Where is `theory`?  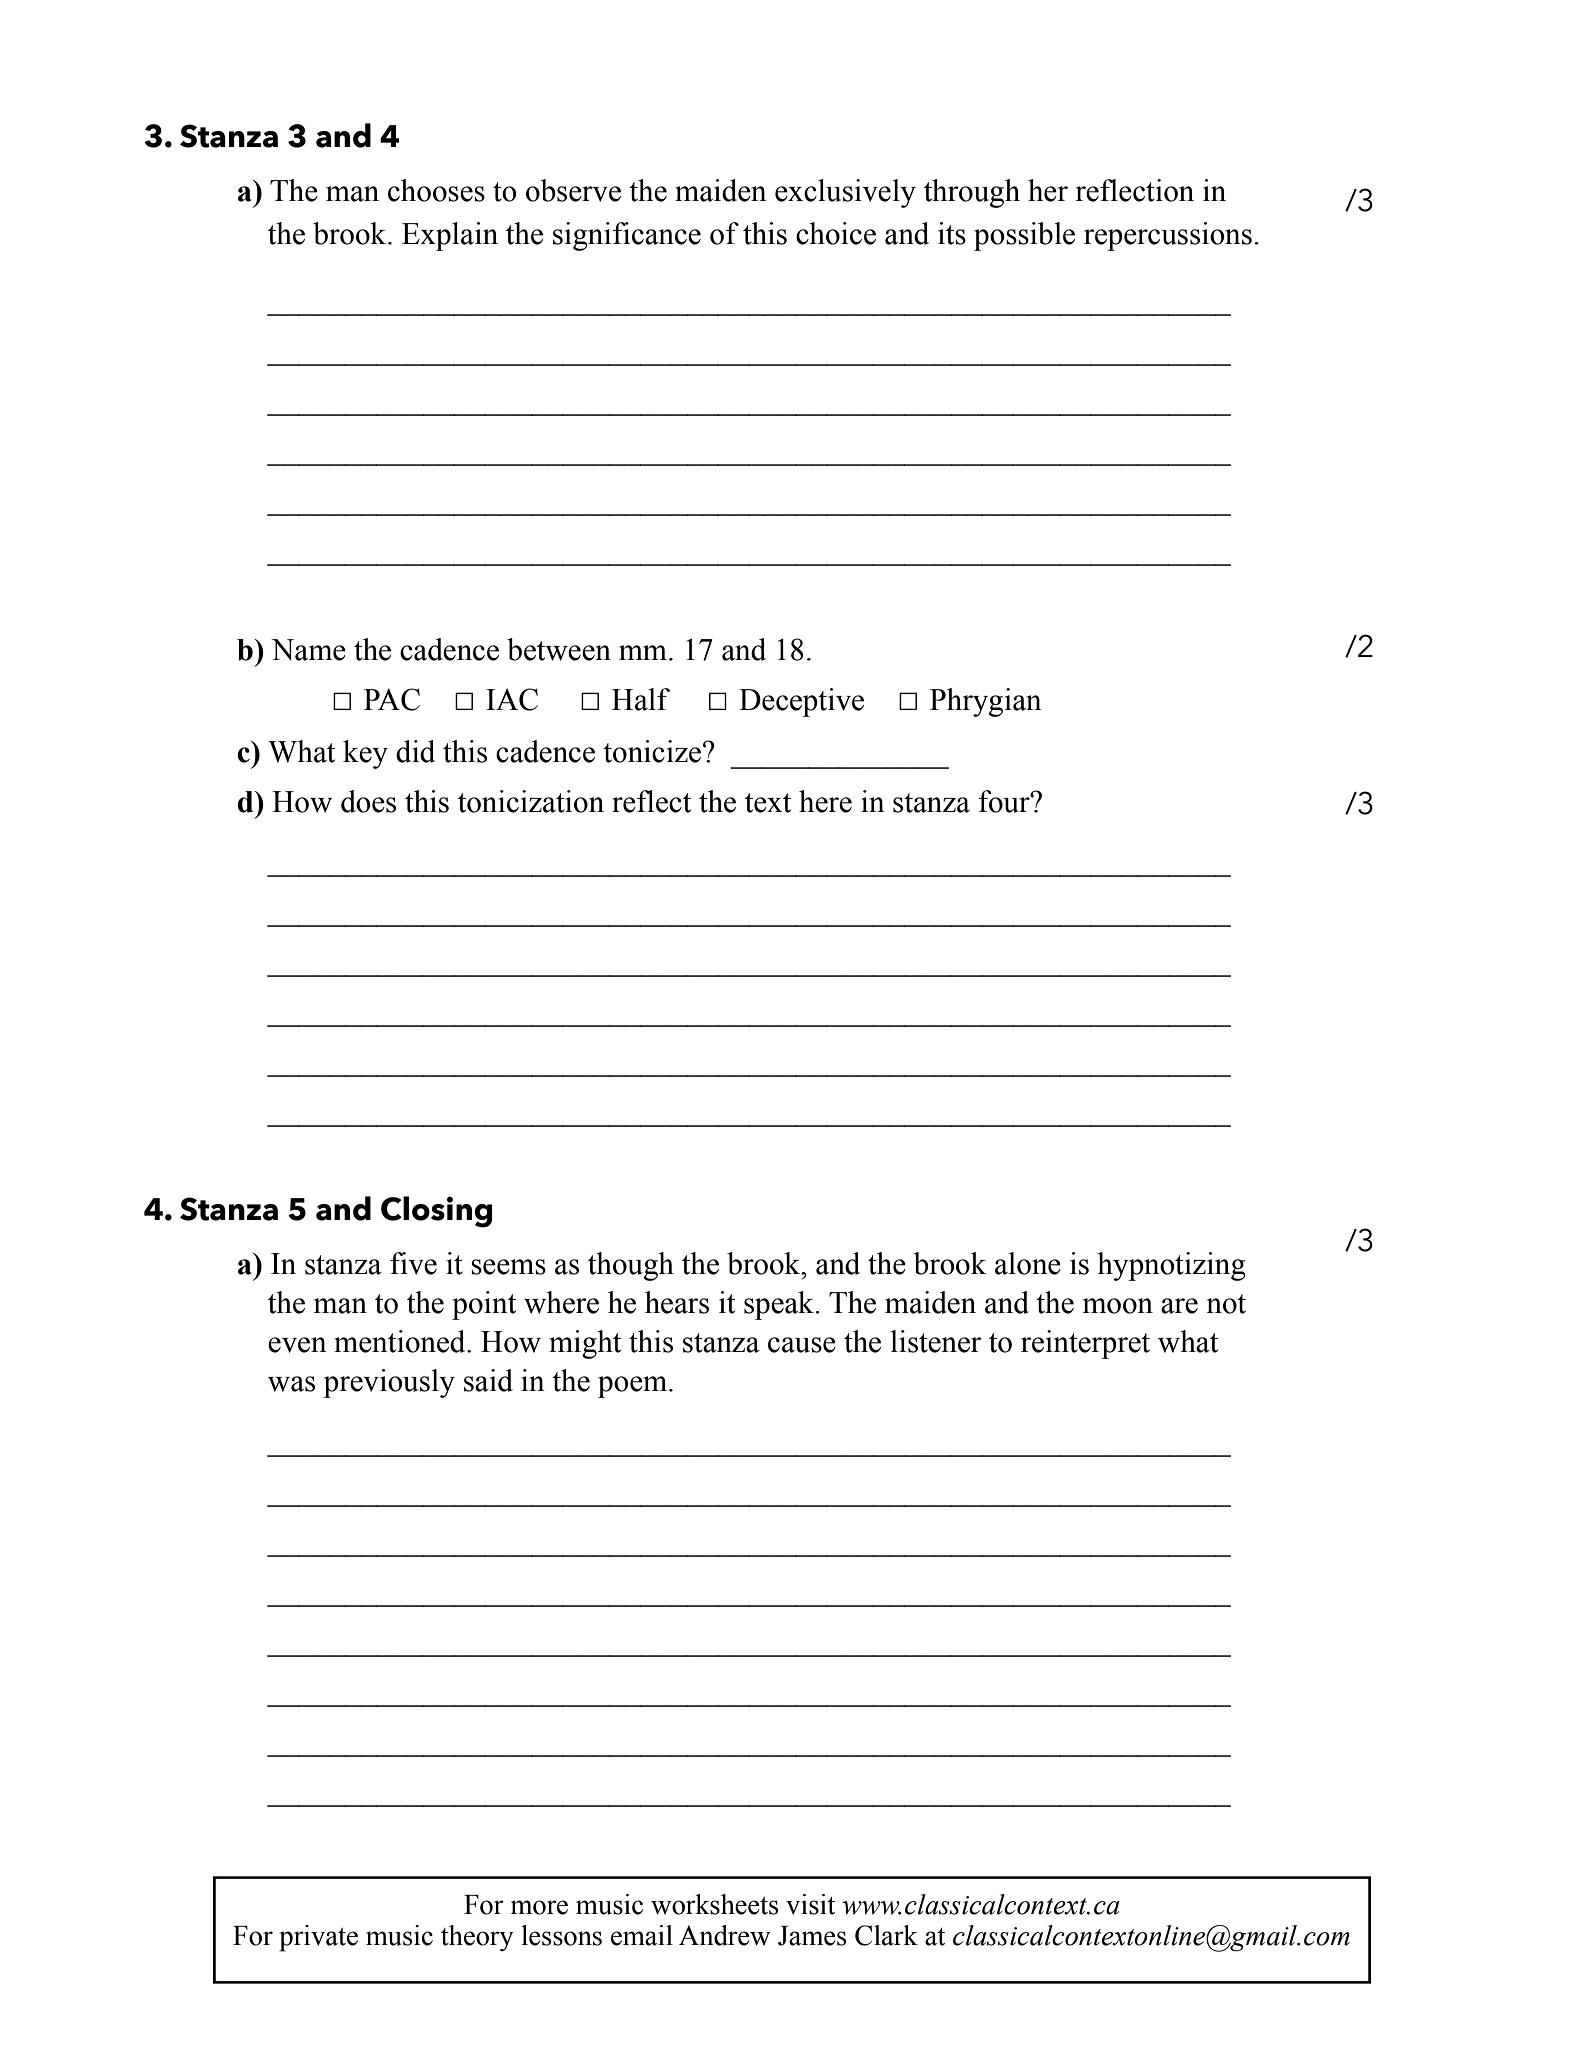 theory is located at coordinates (477, 1938).
